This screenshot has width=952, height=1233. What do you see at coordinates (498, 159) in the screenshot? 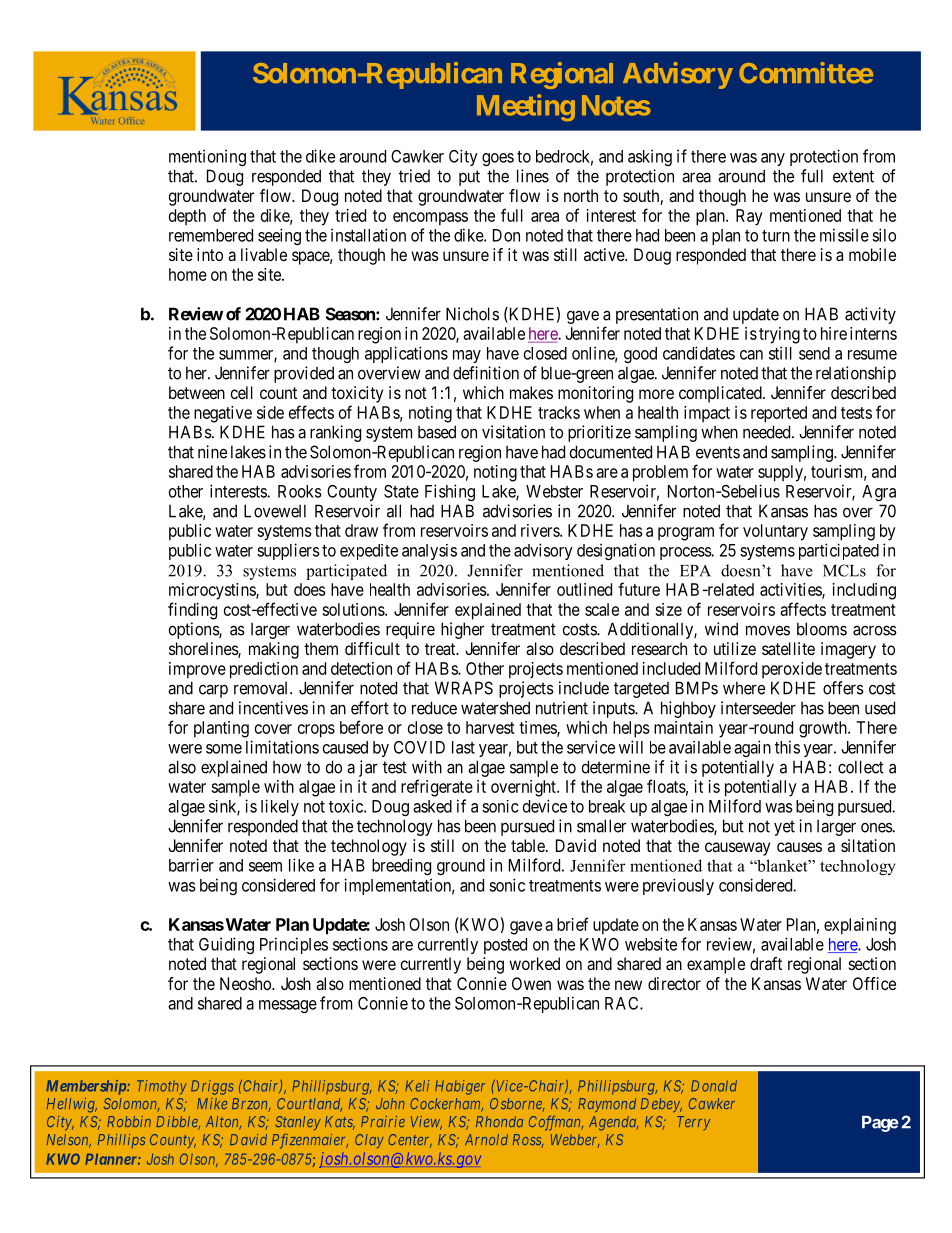
I see `goes` at bounding box center [498, 159].
